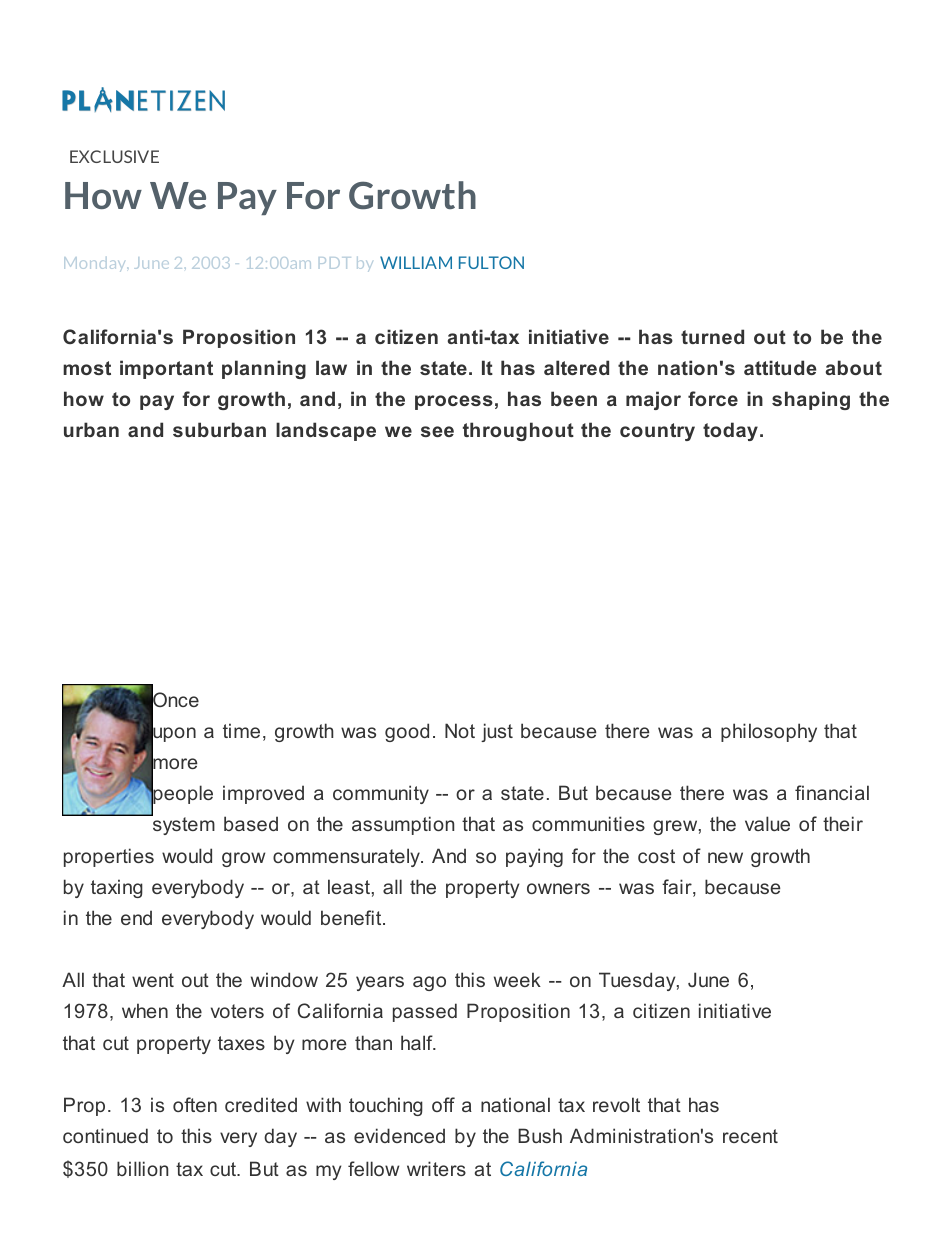 The height and width of the screenshot is (1233, 952). I want to click on turned, so click(712, 336).
